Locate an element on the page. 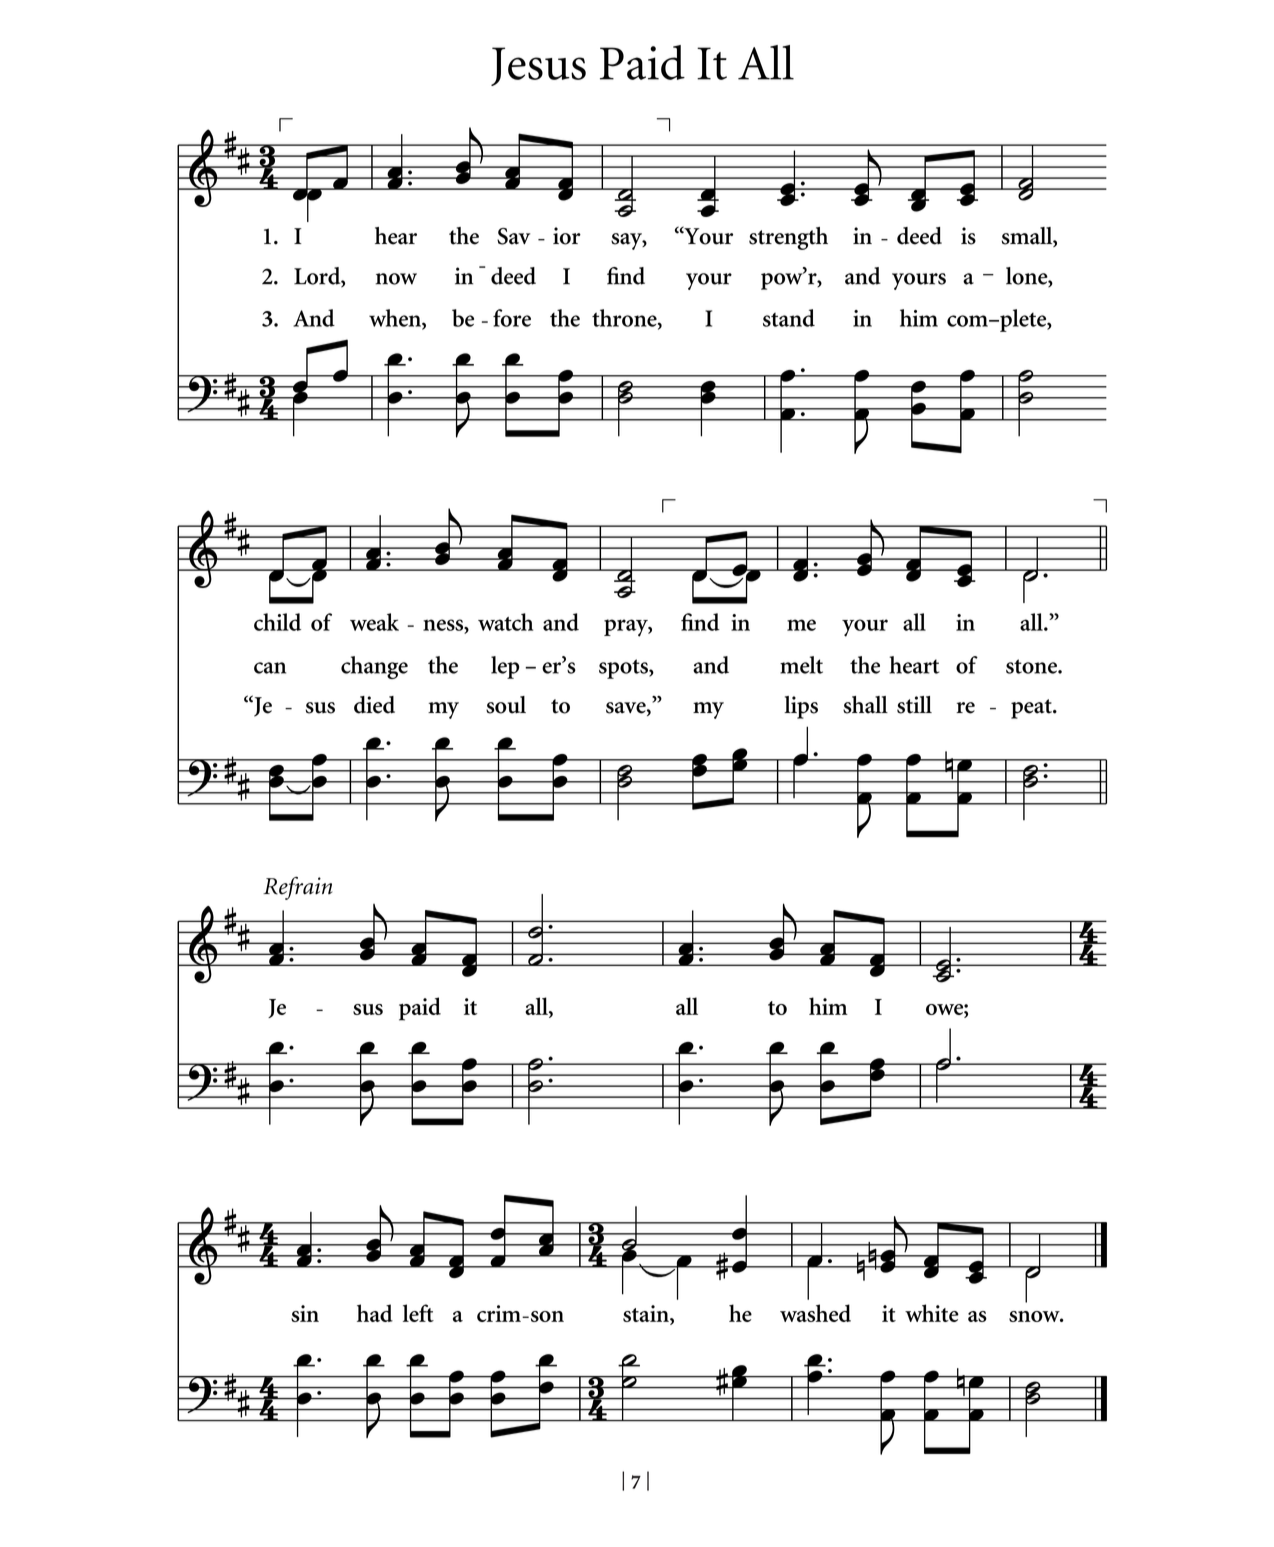  when is located at coordinates (396, 319).
